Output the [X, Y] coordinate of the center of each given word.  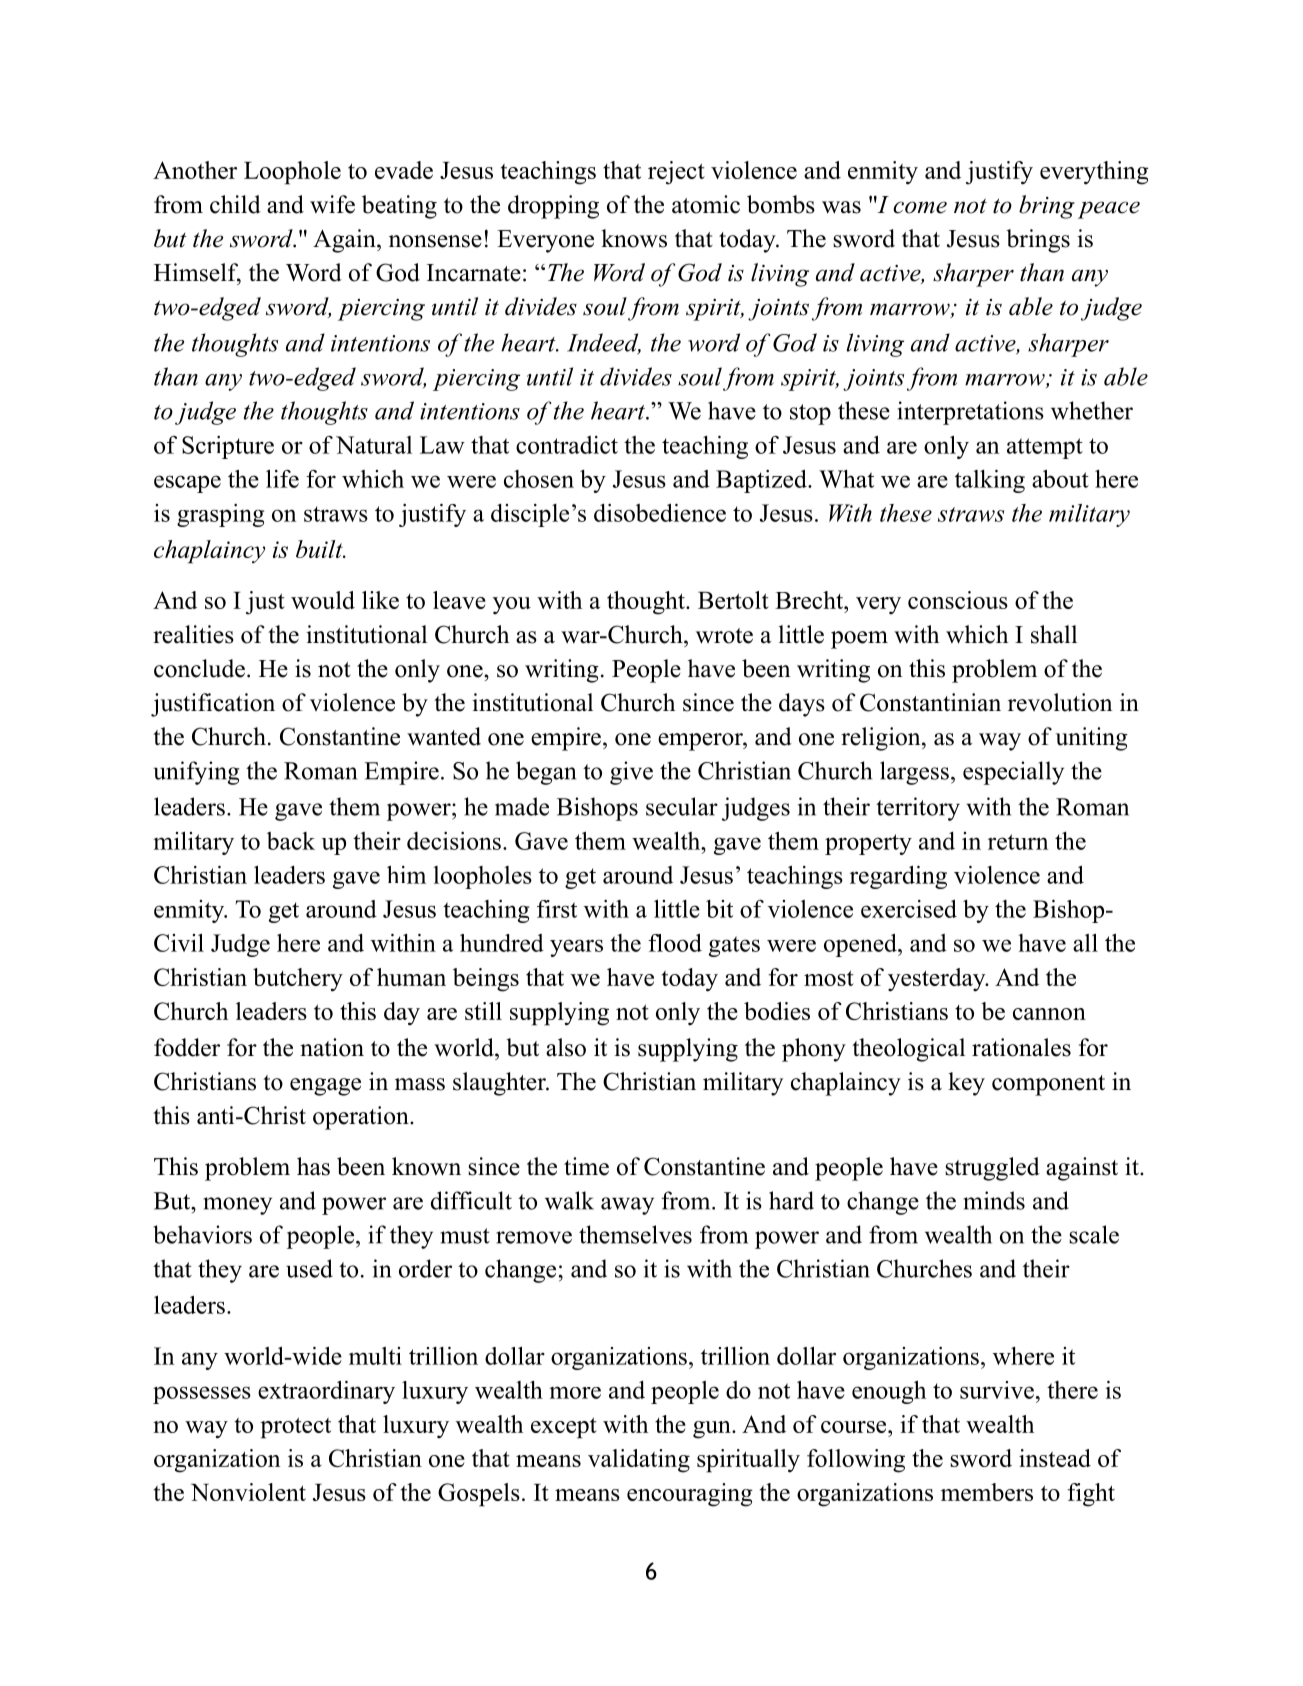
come [920, 207]
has [313, 1166]
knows [634, 238]
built [320, 549]
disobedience [660, 513]
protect [295, 1428]
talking [990, 481]
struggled [992, 1169]
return [1018, 842]
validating [639, 1461]
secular [682, 806]
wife [332, 204]
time [586, 1166]
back [291, 841]
